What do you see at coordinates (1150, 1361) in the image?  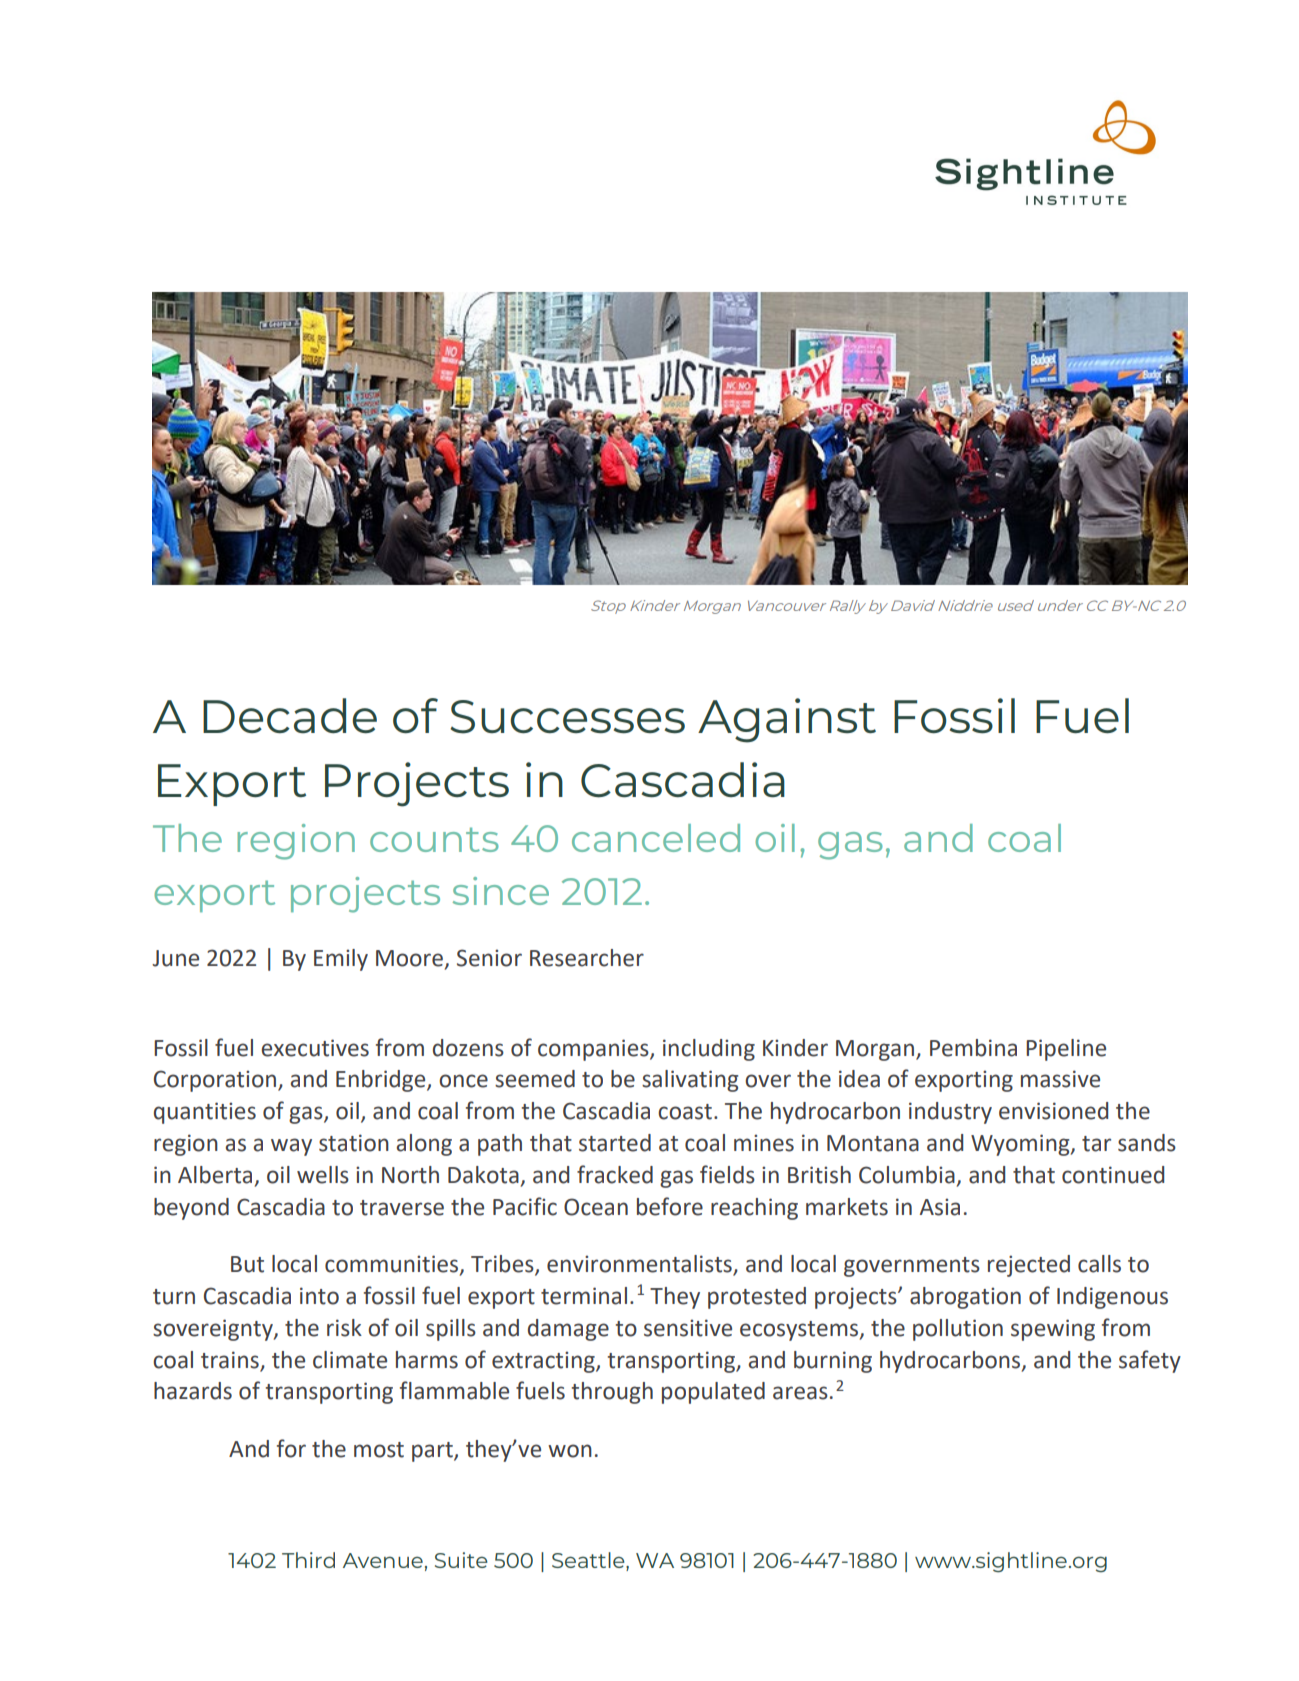 I see `safety` at bounding box center [1150, 1361].
